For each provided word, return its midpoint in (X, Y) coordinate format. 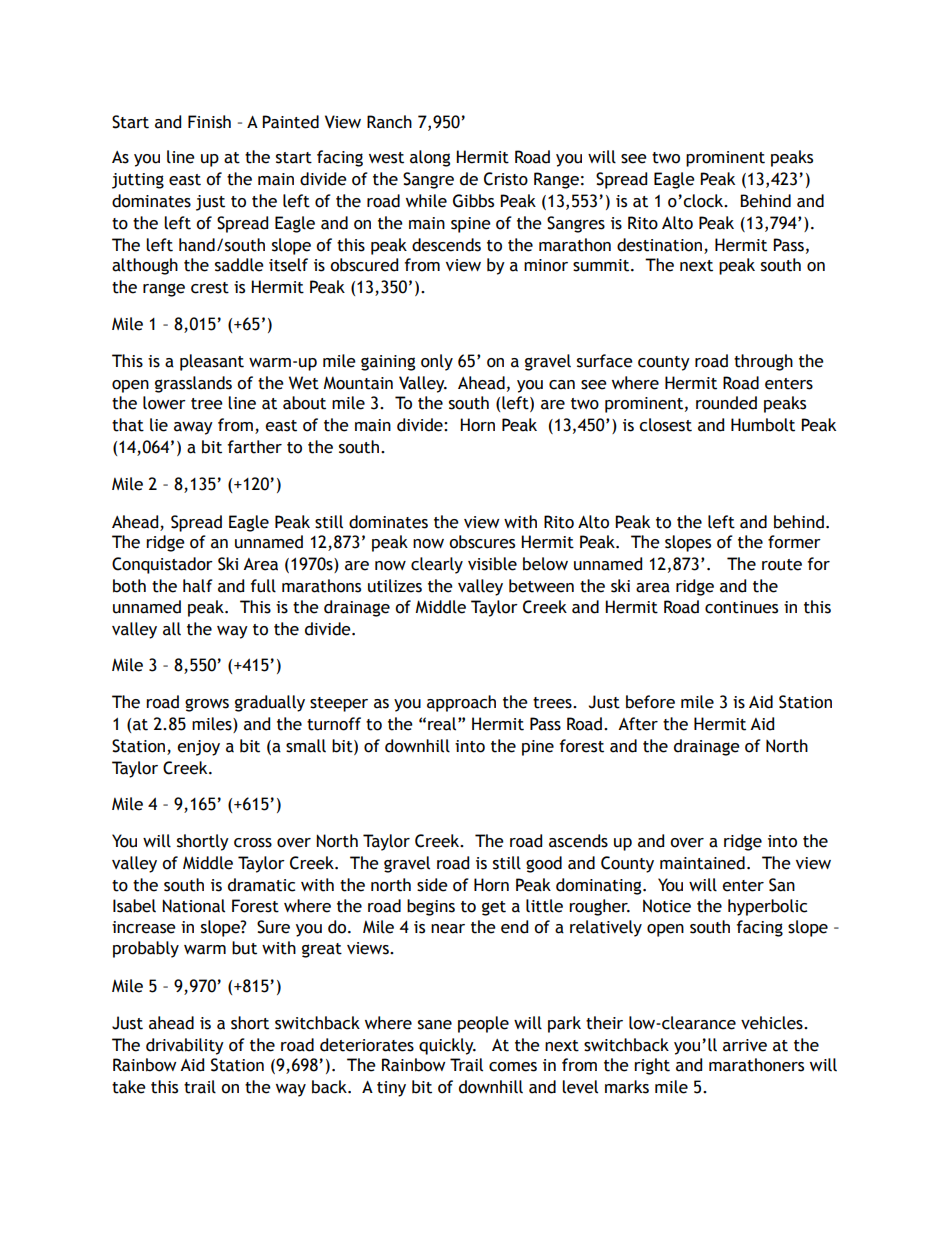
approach (461, 703)
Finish (209, 122)
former (794, 542)
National (193, 906)
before (650, 702)
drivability (185, 1046)
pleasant (212, 362)
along (430, 158)
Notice (667, 906)
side (432, 885)
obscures (482, 542)
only (437, 362)
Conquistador (162, 565)
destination (659, 245)
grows (207, 705)
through (763, 362)
